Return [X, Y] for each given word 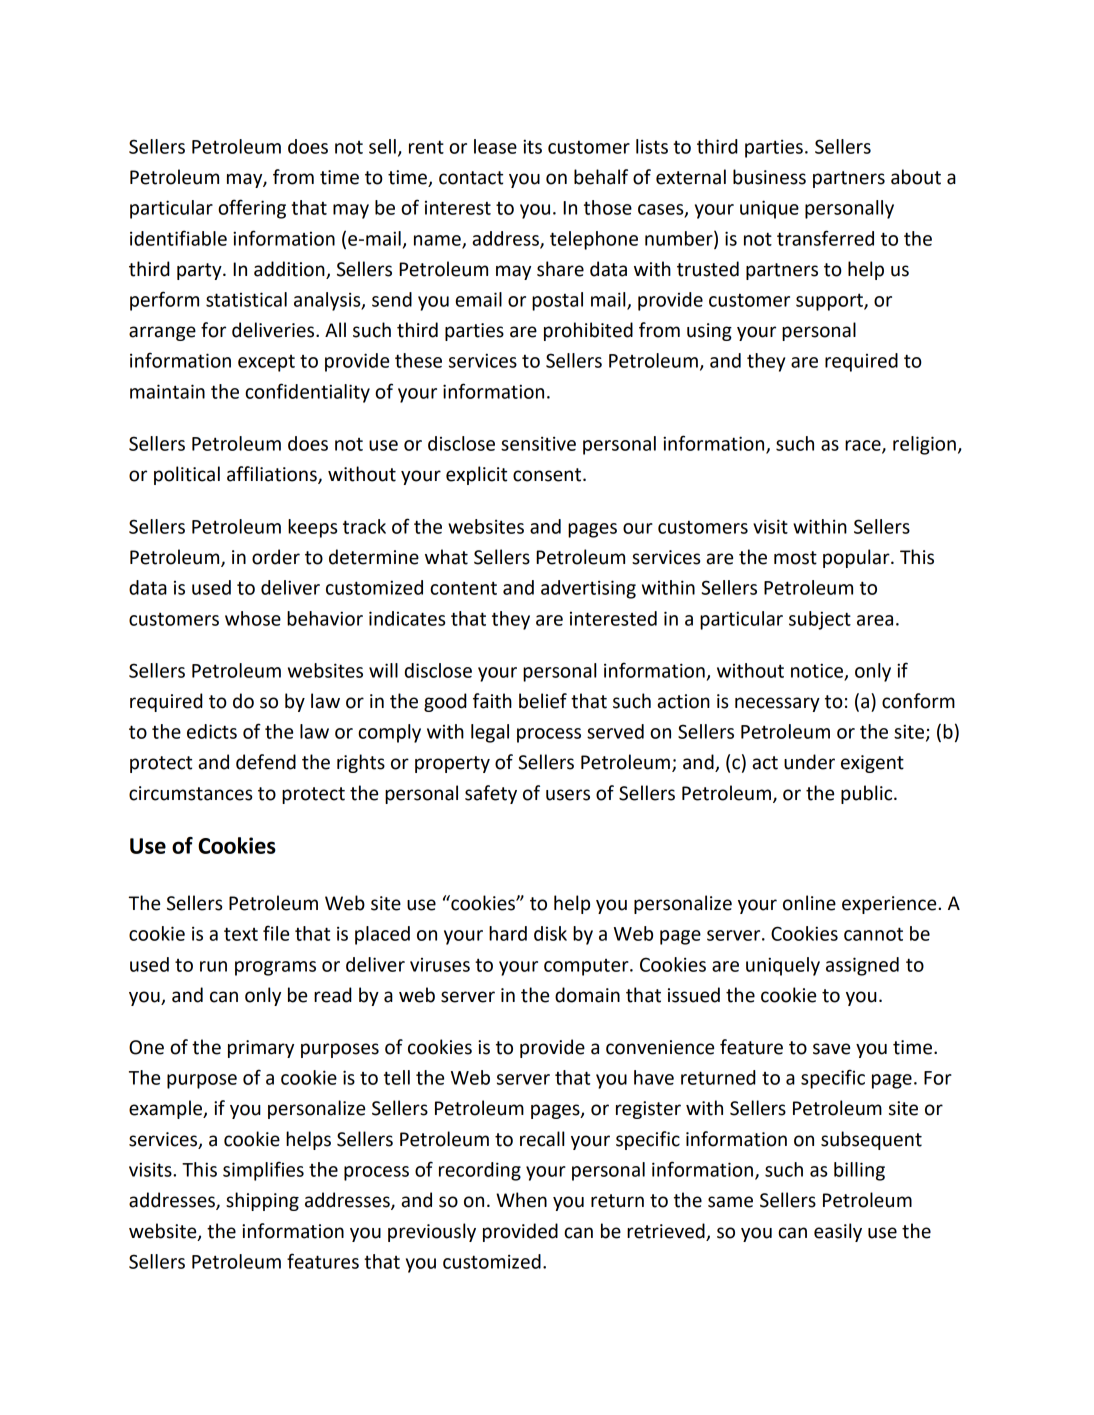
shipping [262, 1201]
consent [548, 475]
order [276, 557]
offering [252, 209]
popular [857, 558]
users [568, 795]
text [241, 934]
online [809, 903]
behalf [601, 177]
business [769, 177]
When [521, 1200]
